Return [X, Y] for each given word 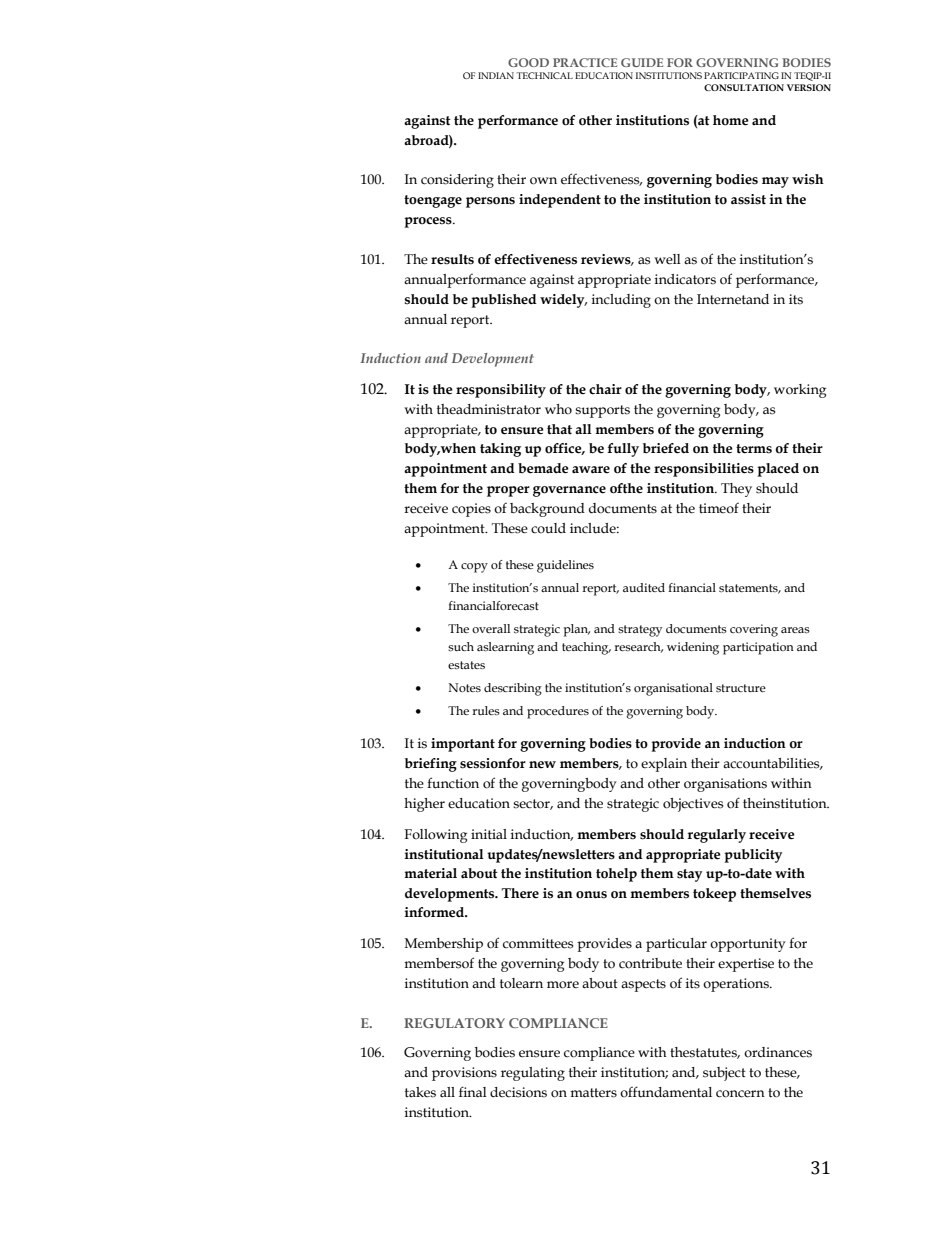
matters [593, 1093]
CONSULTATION [744, 87]
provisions [464, 1074]
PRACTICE [585, 62]
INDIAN [496, 75]
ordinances [778, 1052]
